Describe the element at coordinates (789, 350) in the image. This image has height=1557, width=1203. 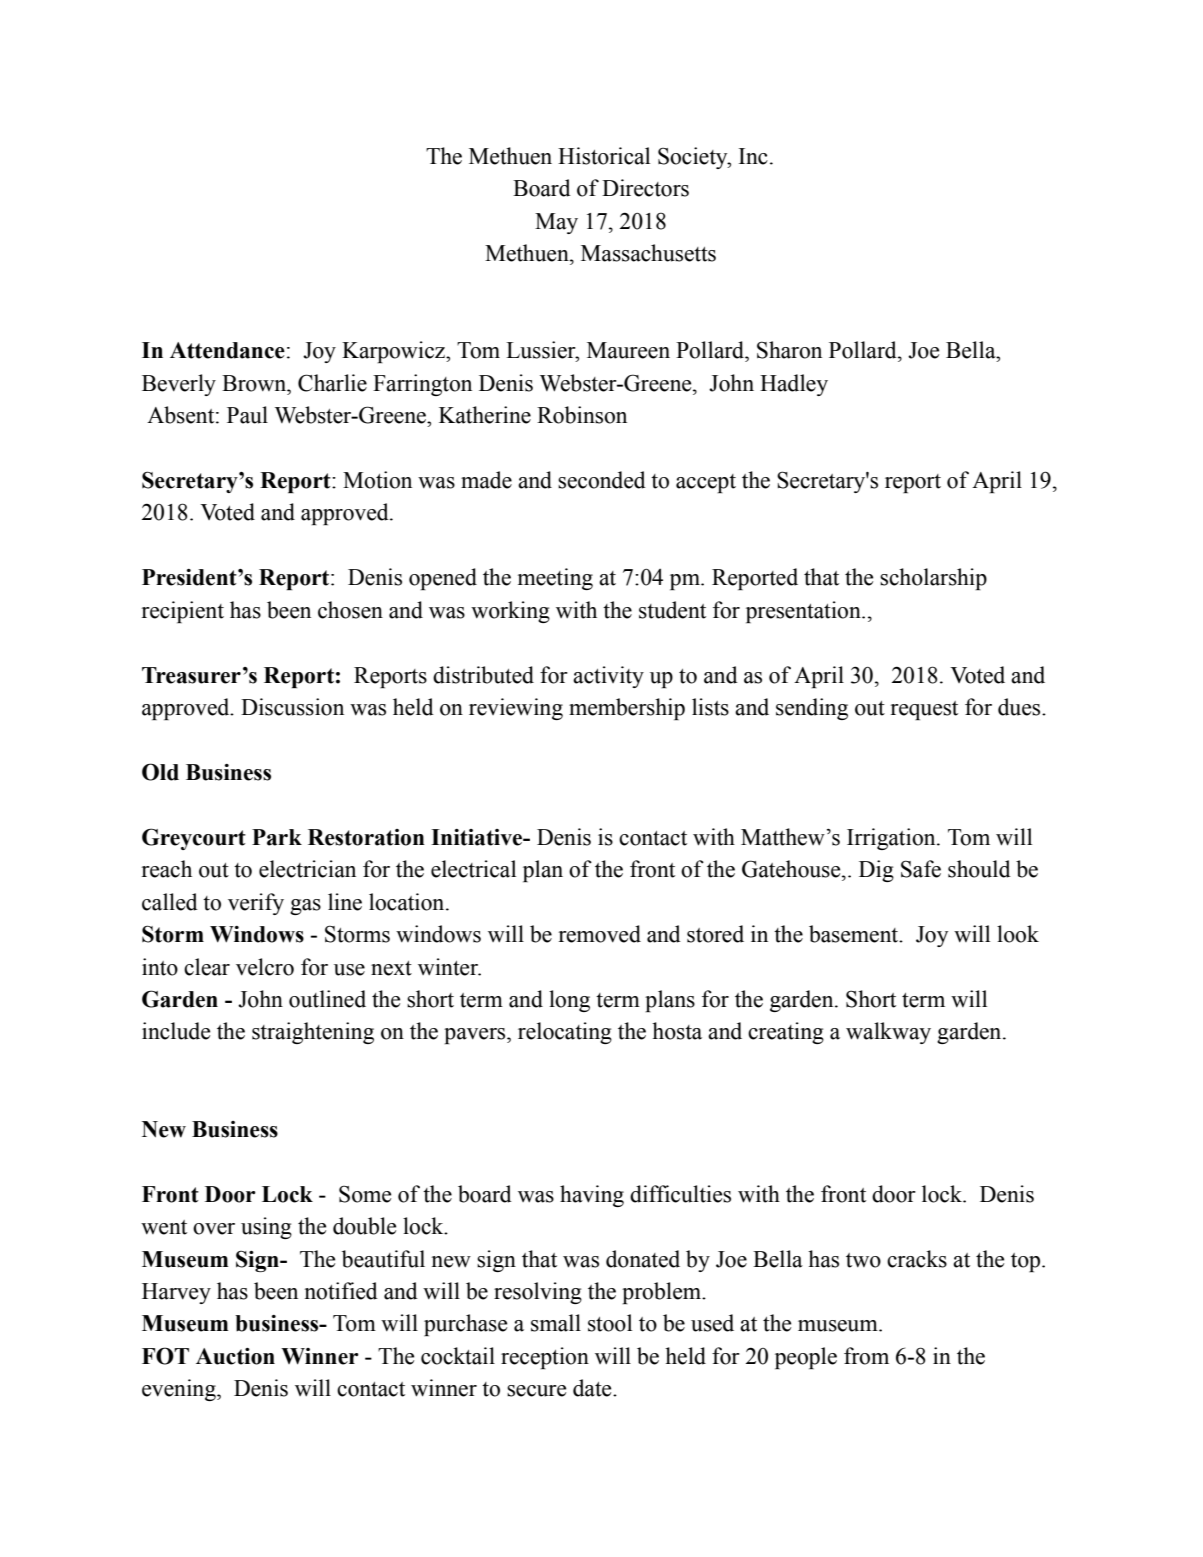
I see `Sharon` at that location.
